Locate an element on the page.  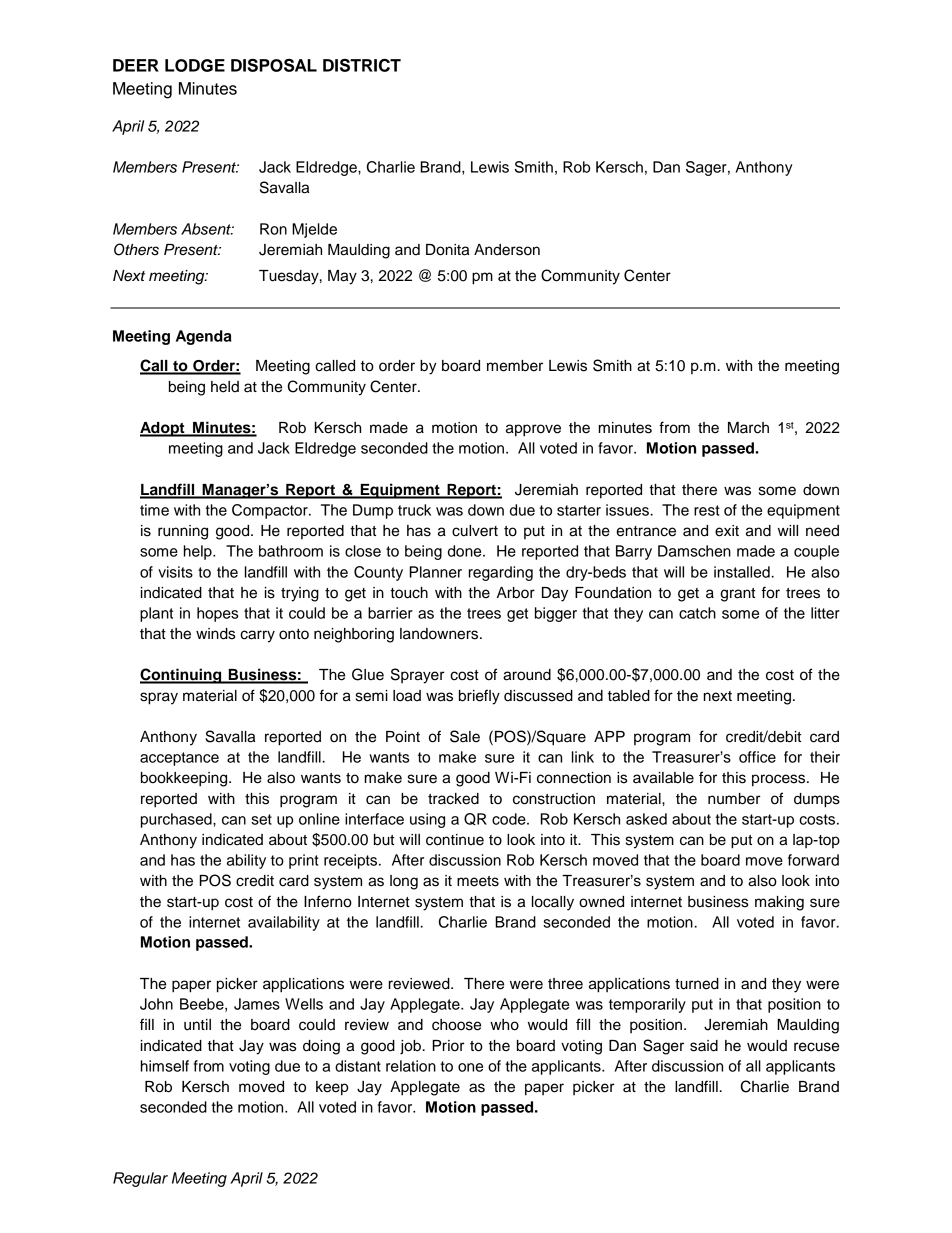
purchased is located at coordinates (177, 820).
